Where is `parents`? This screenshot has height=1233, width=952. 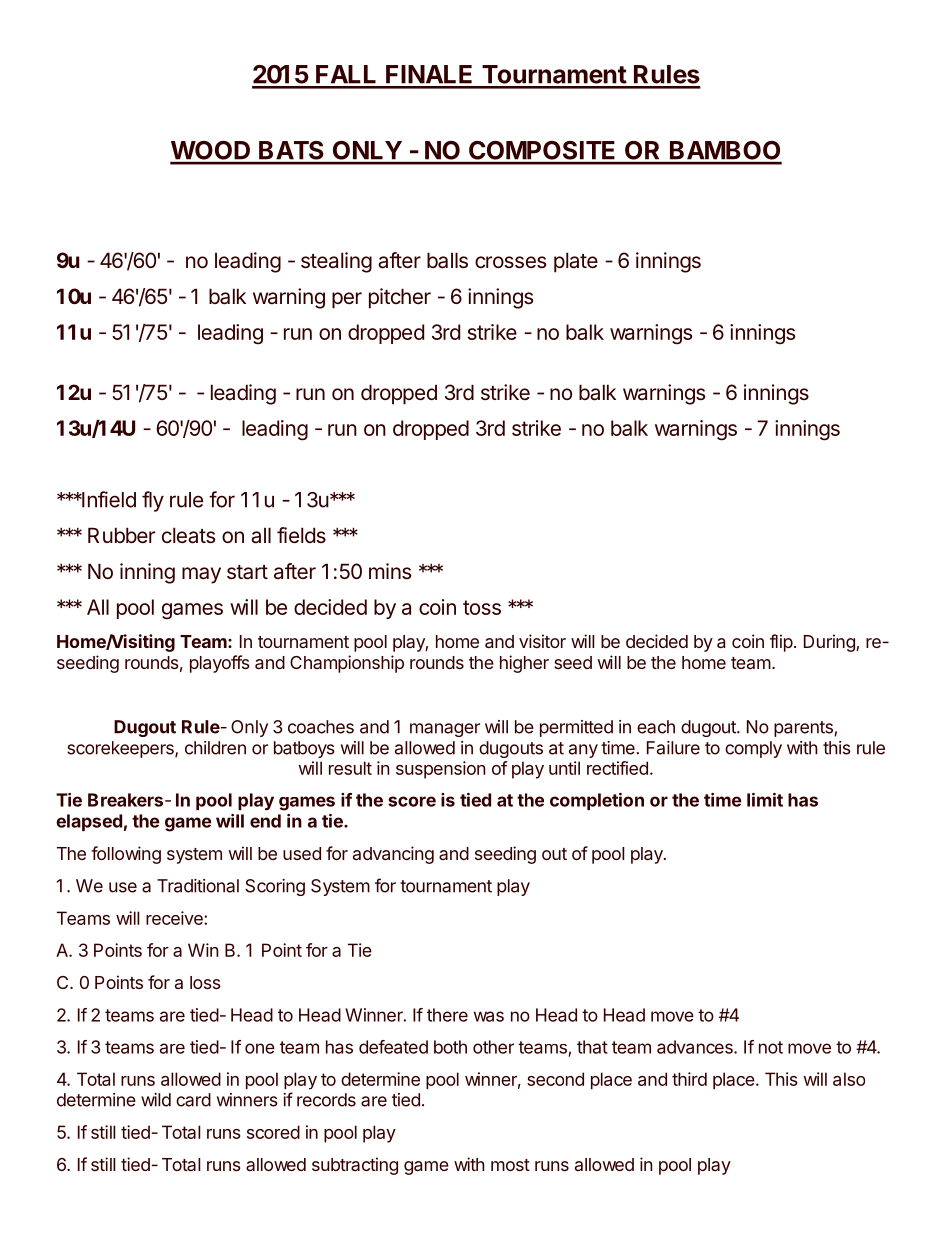
parents is located at coordinates (804, 729).
